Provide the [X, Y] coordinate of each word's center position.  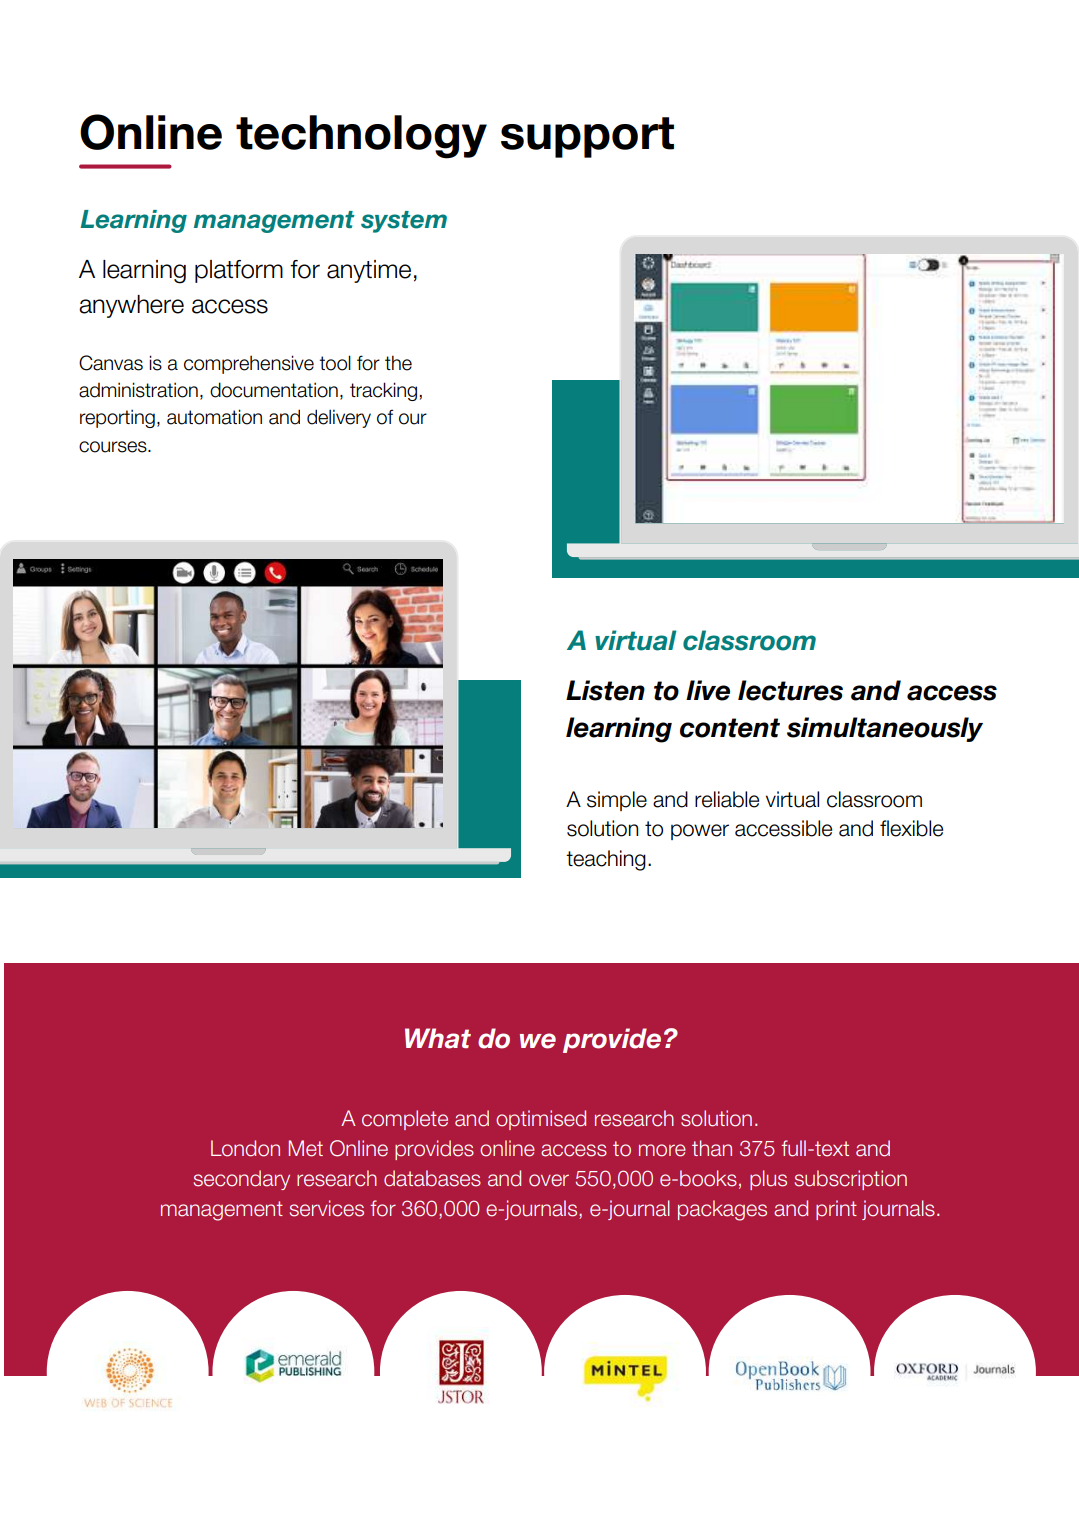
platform [239, 271]
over [549, 1180]
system [404, 222]
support [587, 137]
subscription [851, 1180]
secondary [242, 1180]
